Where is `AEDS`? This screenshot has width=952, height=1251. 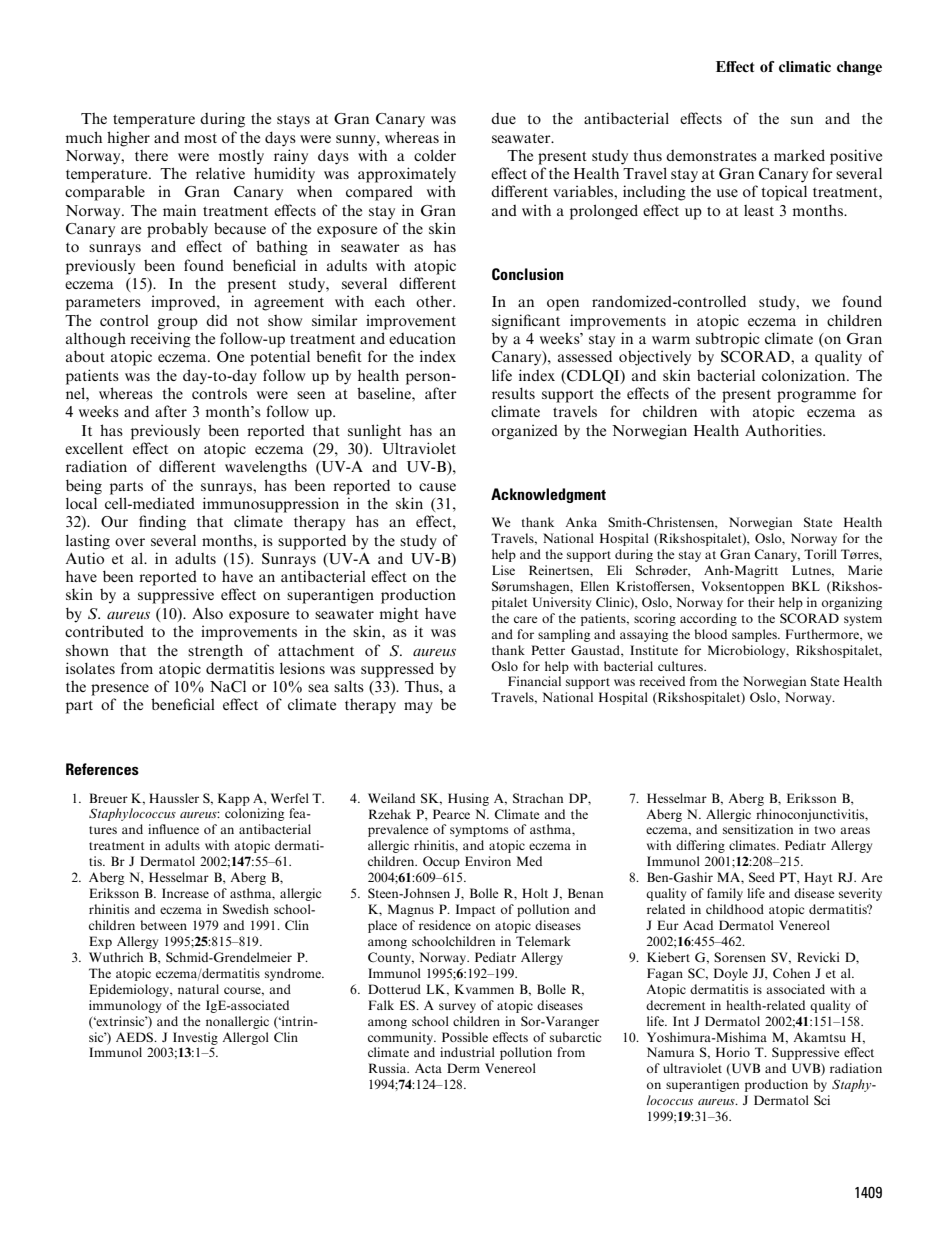
AEDS is located at coordinates (136, 1037).
